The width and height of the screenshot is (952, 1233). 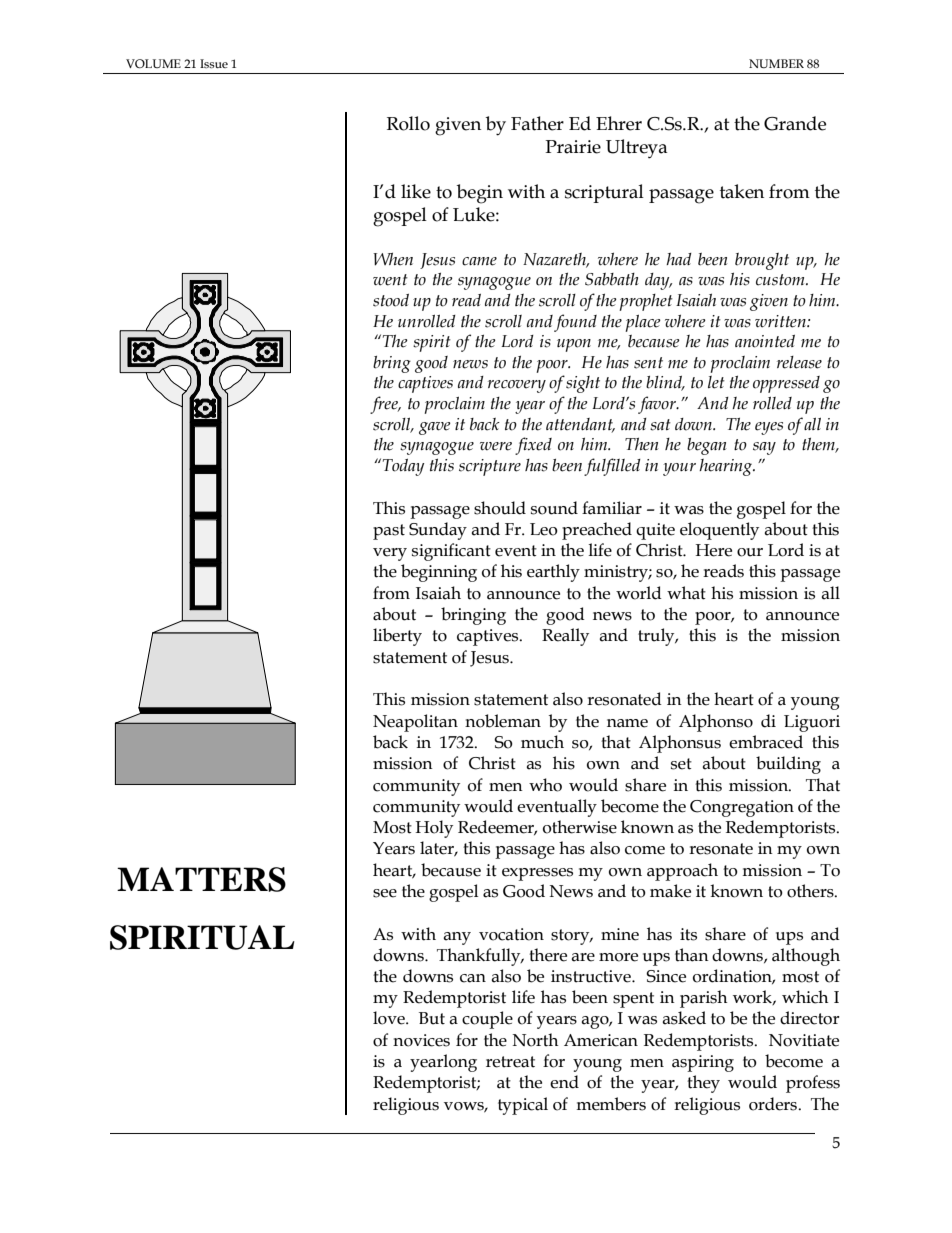 I want to click on anointed, so click(x=765, y=341).
